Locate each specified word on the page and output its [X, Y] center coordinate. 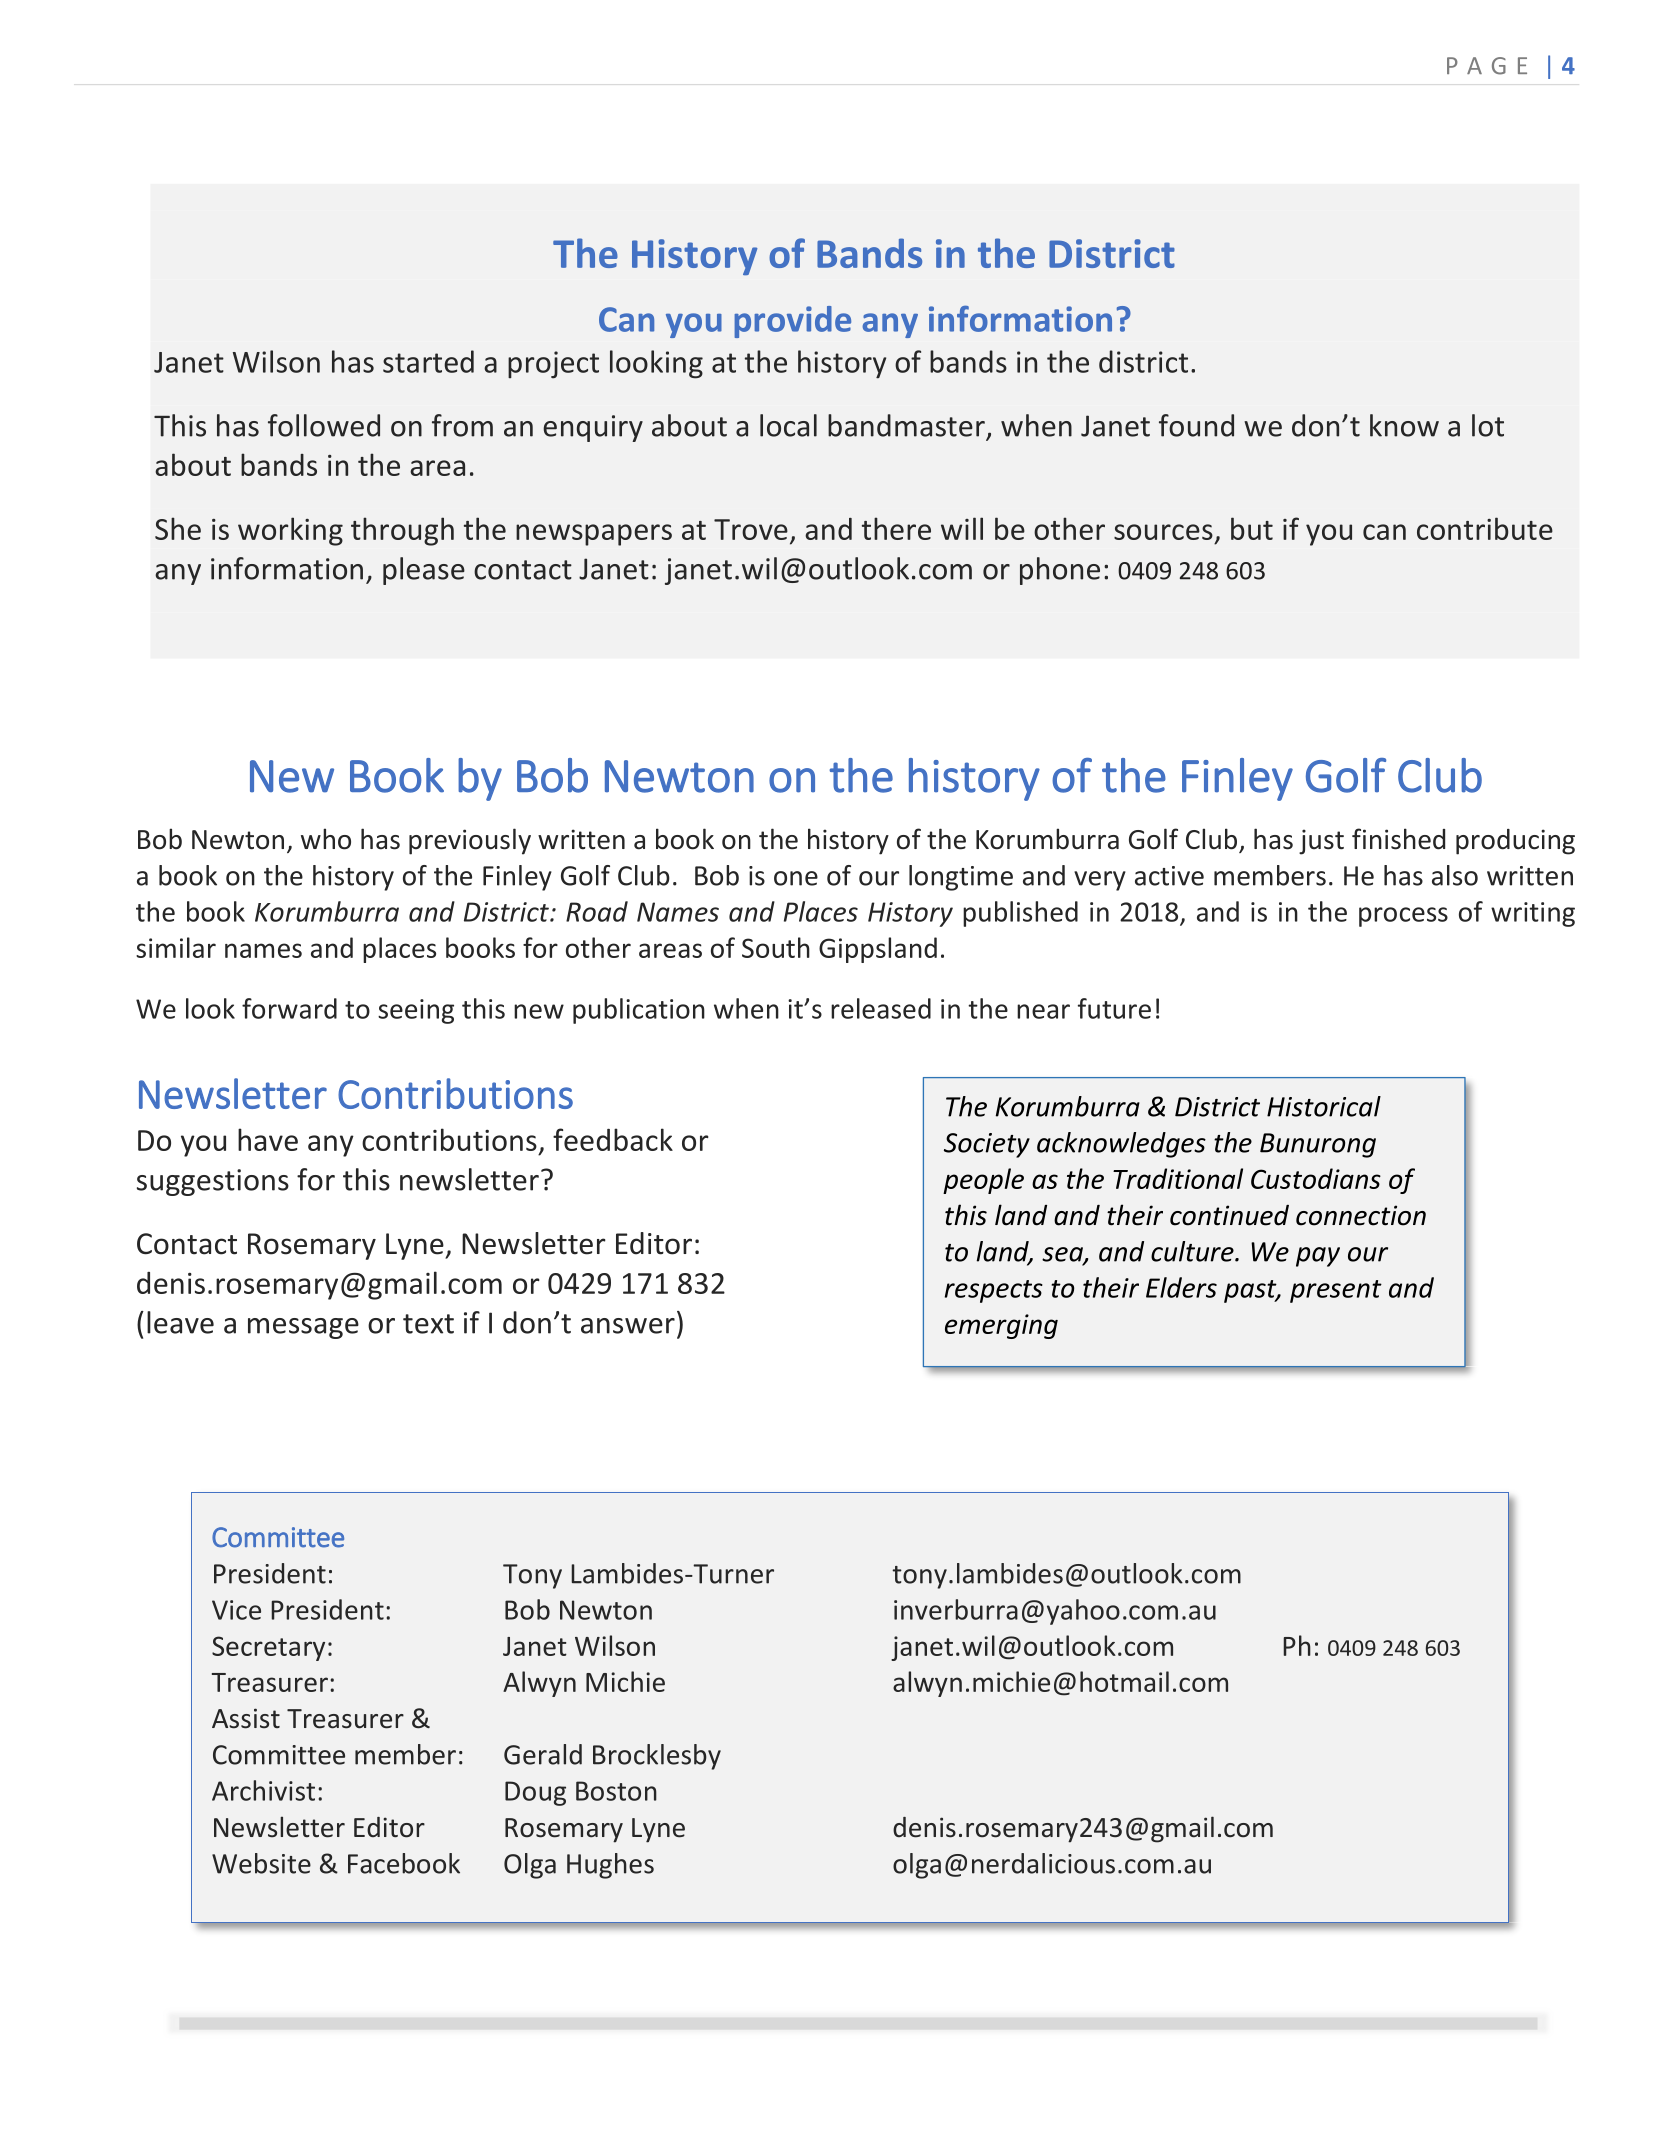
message [303, 1328]
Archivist [263, 1790]
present [1336, 1291]
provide [792, 322]
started [428, 361]
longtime [961, 878]
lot [1488, 425]
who [326, 839]
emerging [1001, 1326]
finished [1398, 839]
